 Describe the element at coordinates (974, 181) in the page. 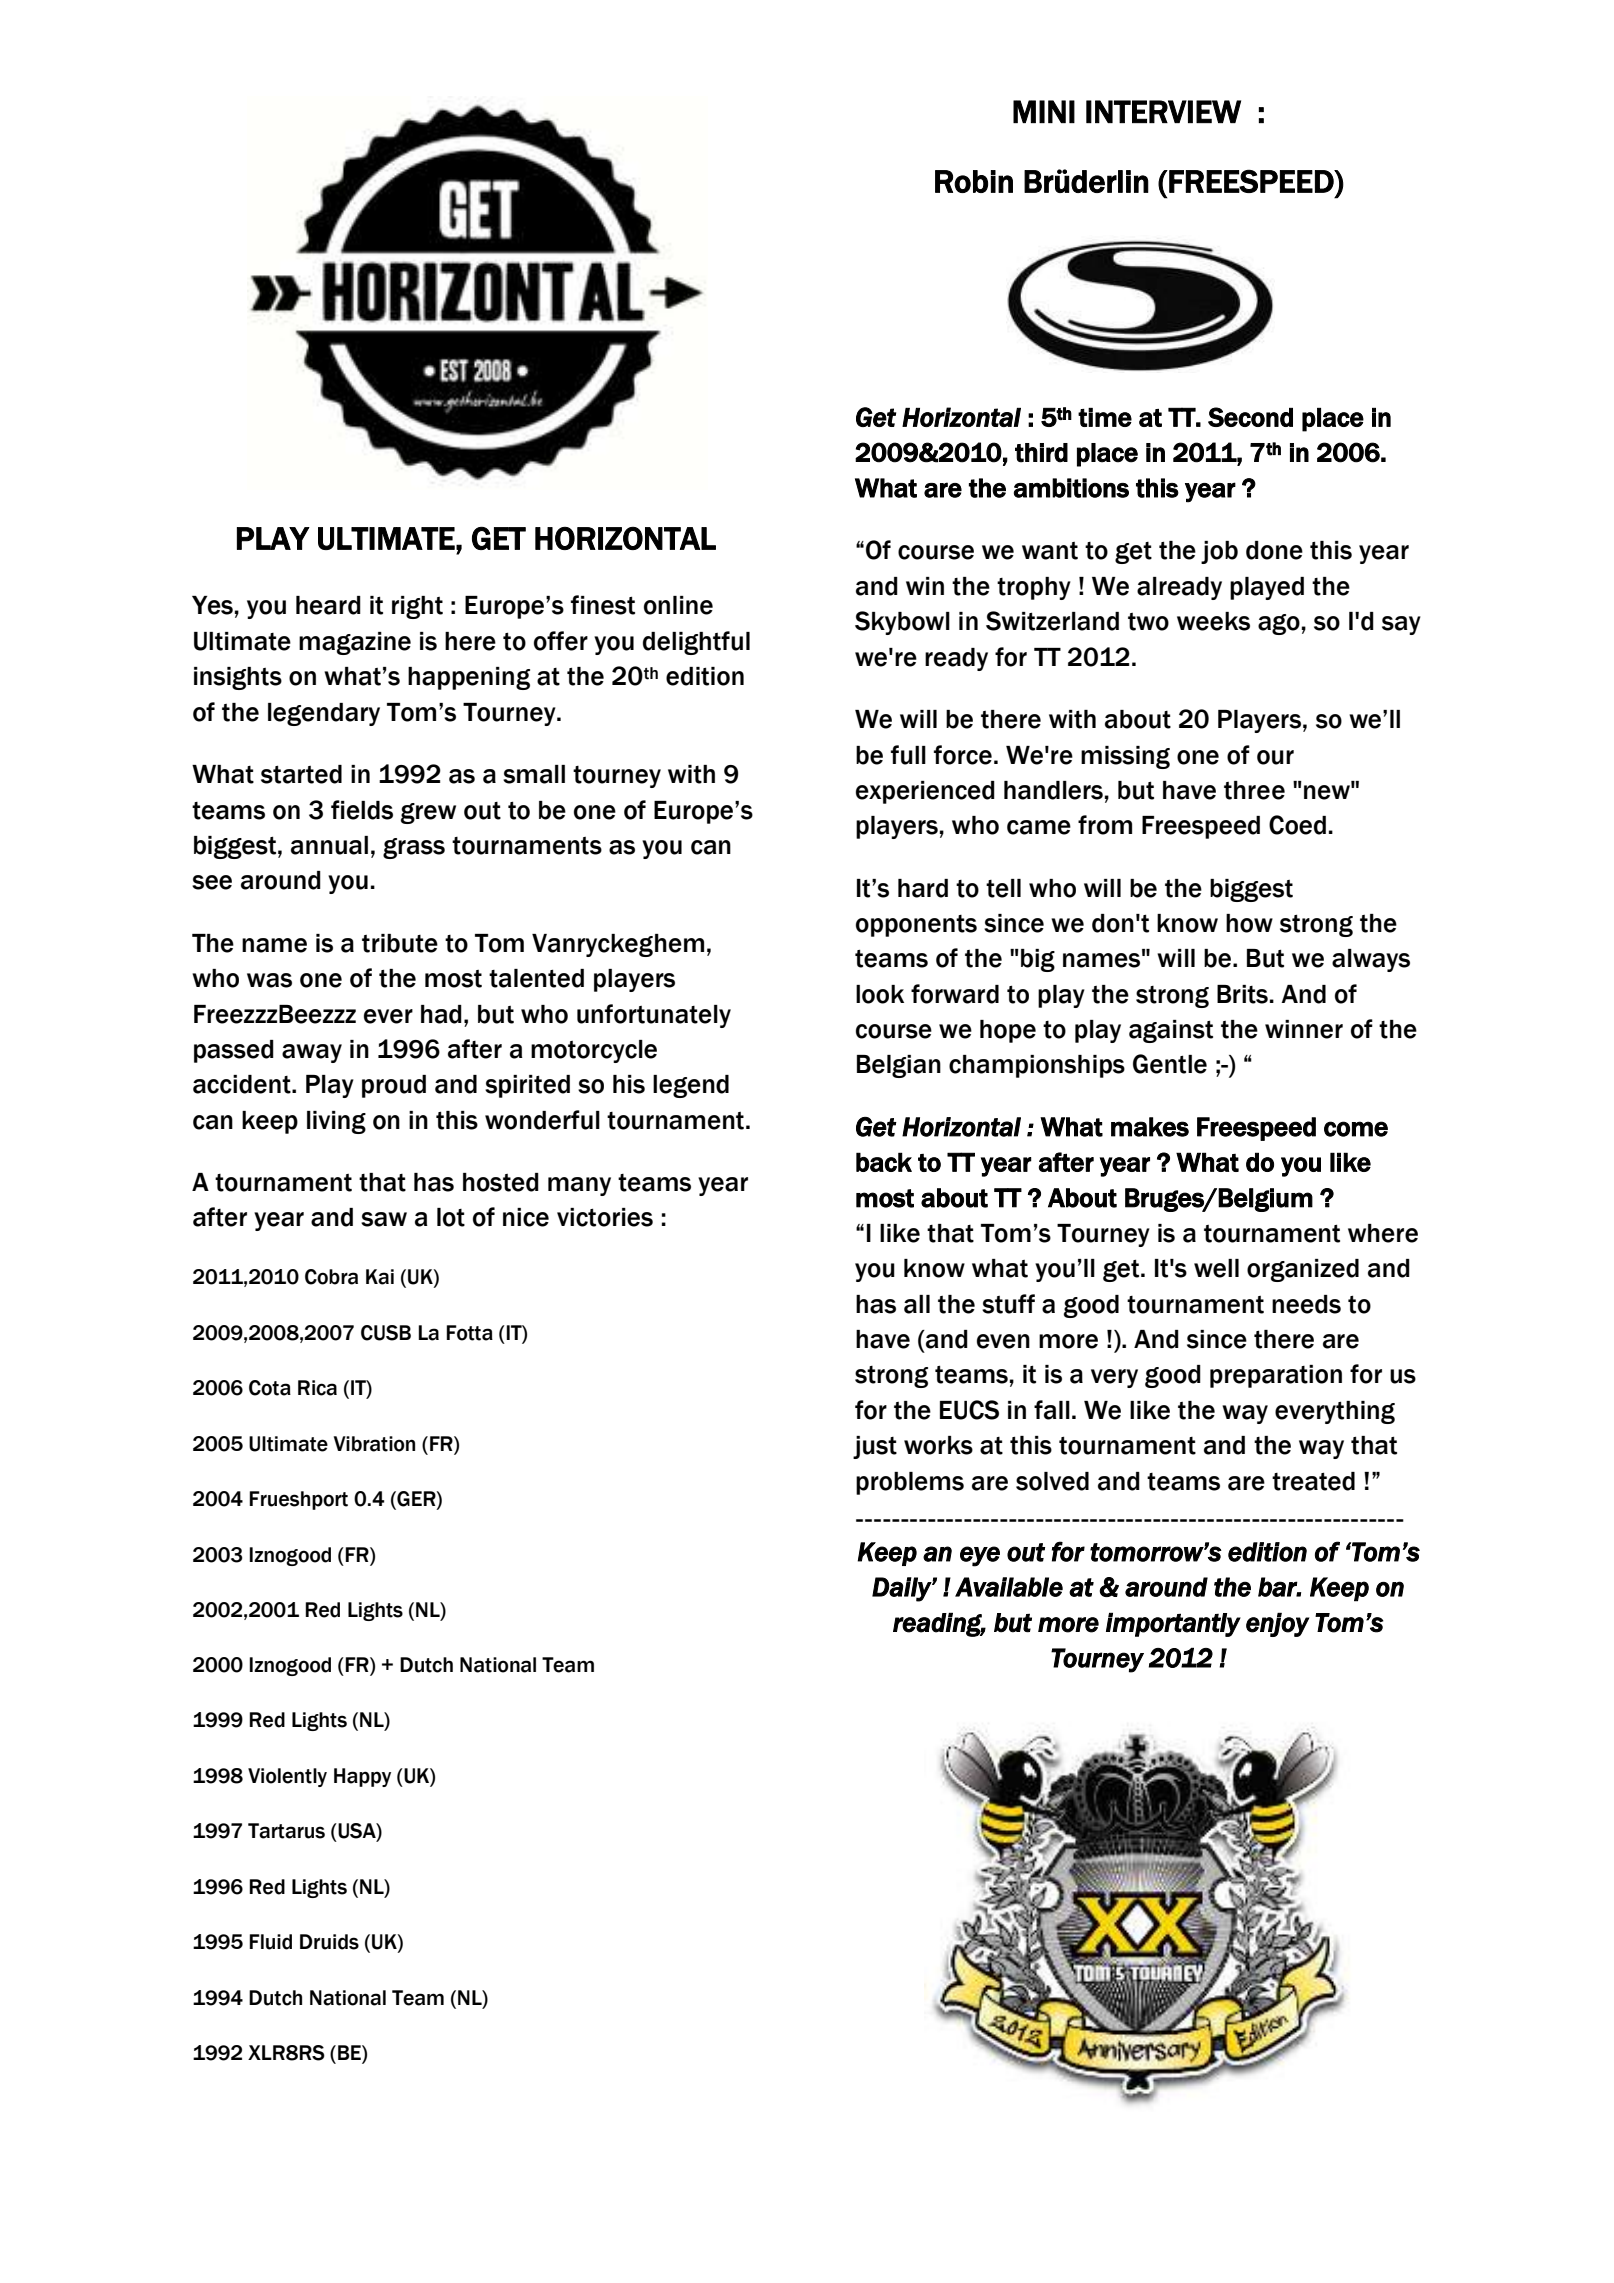

I see `Robin` at that location.
